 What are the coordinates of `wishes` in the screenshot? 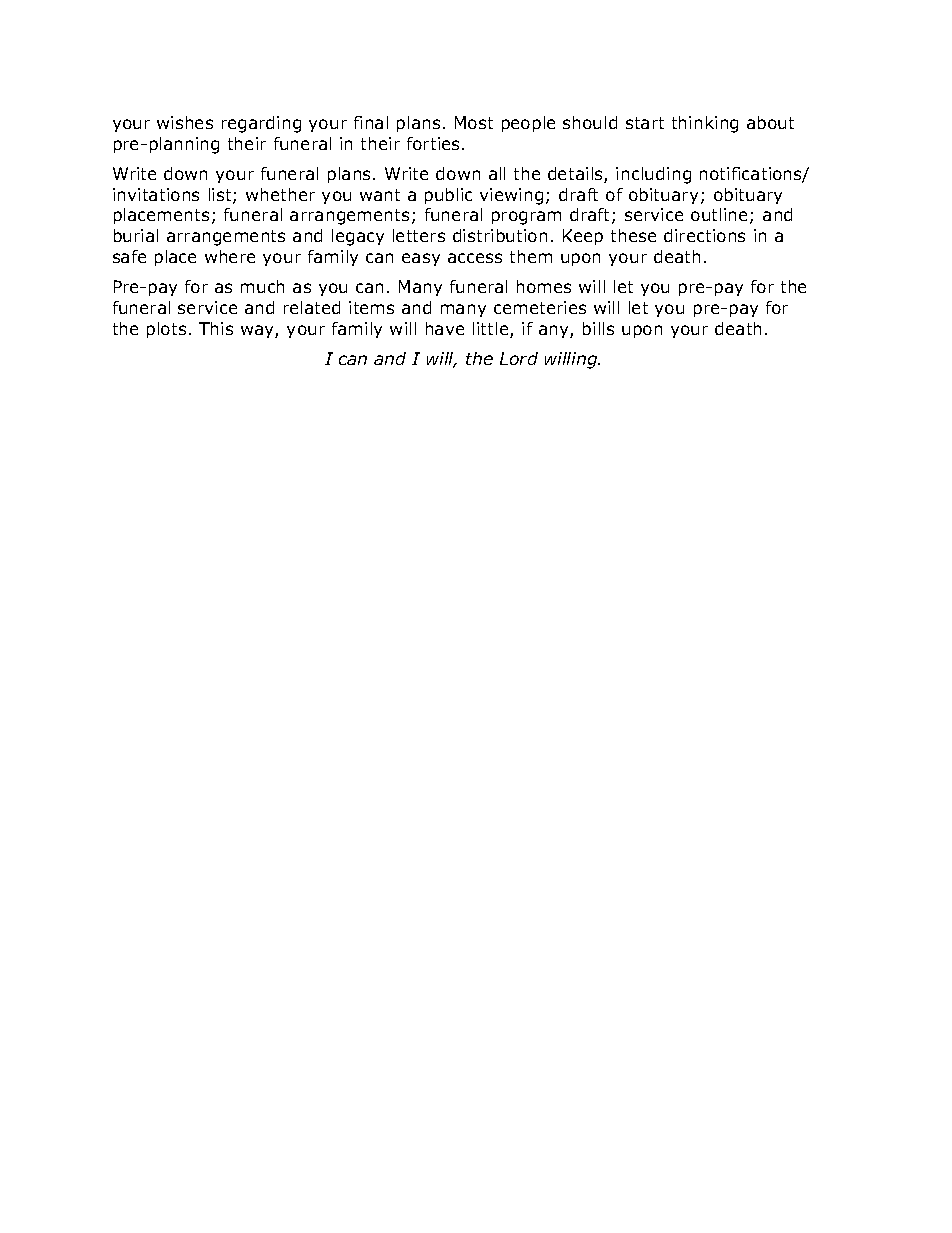 It's located at (185, 122).
